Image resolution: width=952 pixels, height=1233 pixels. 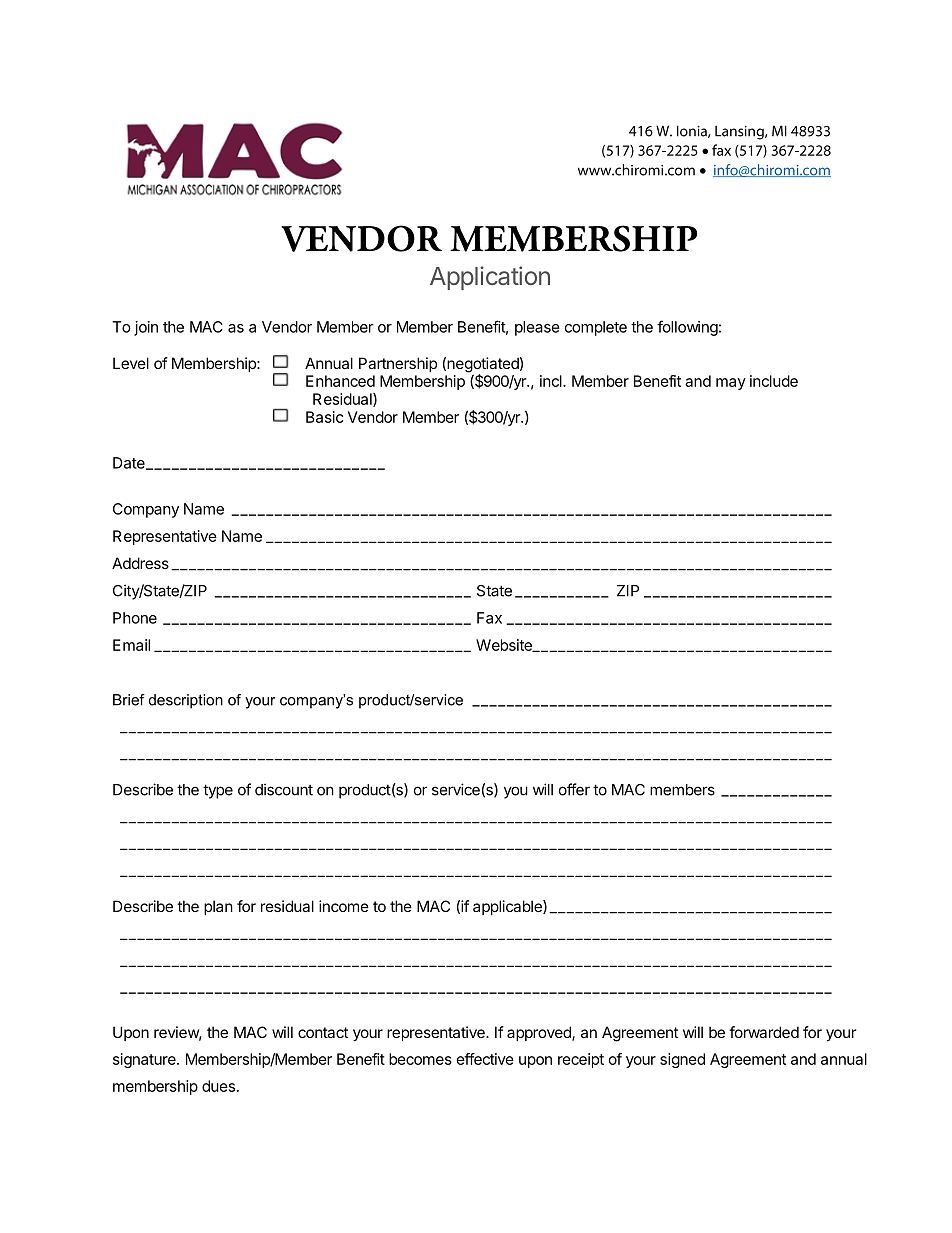 What do you see at coordinates (420, 1059) in the document?
I see `becomes` at bounding box center [420, 1059].
